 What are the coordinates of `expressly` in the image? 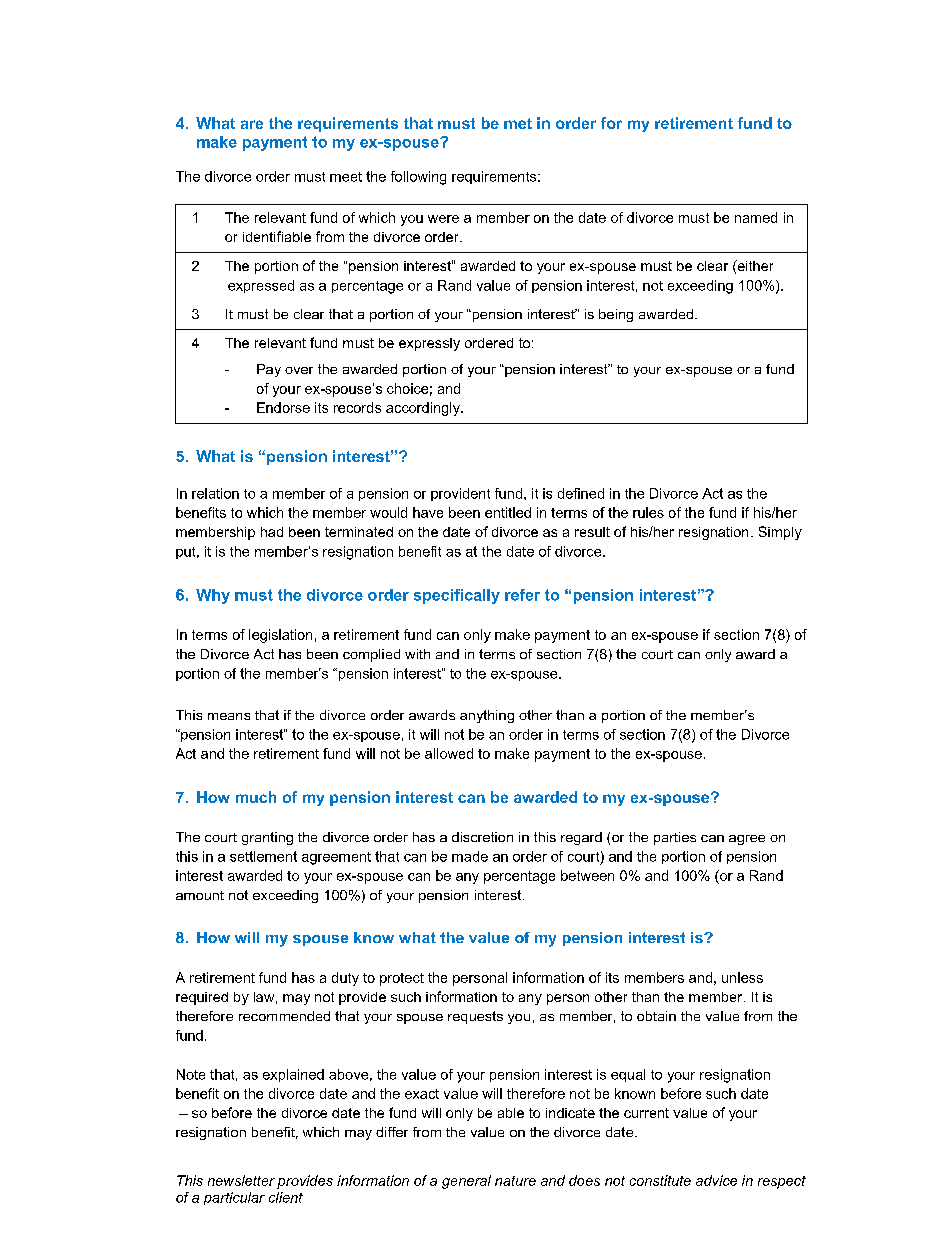 It's located at (429, 344).
